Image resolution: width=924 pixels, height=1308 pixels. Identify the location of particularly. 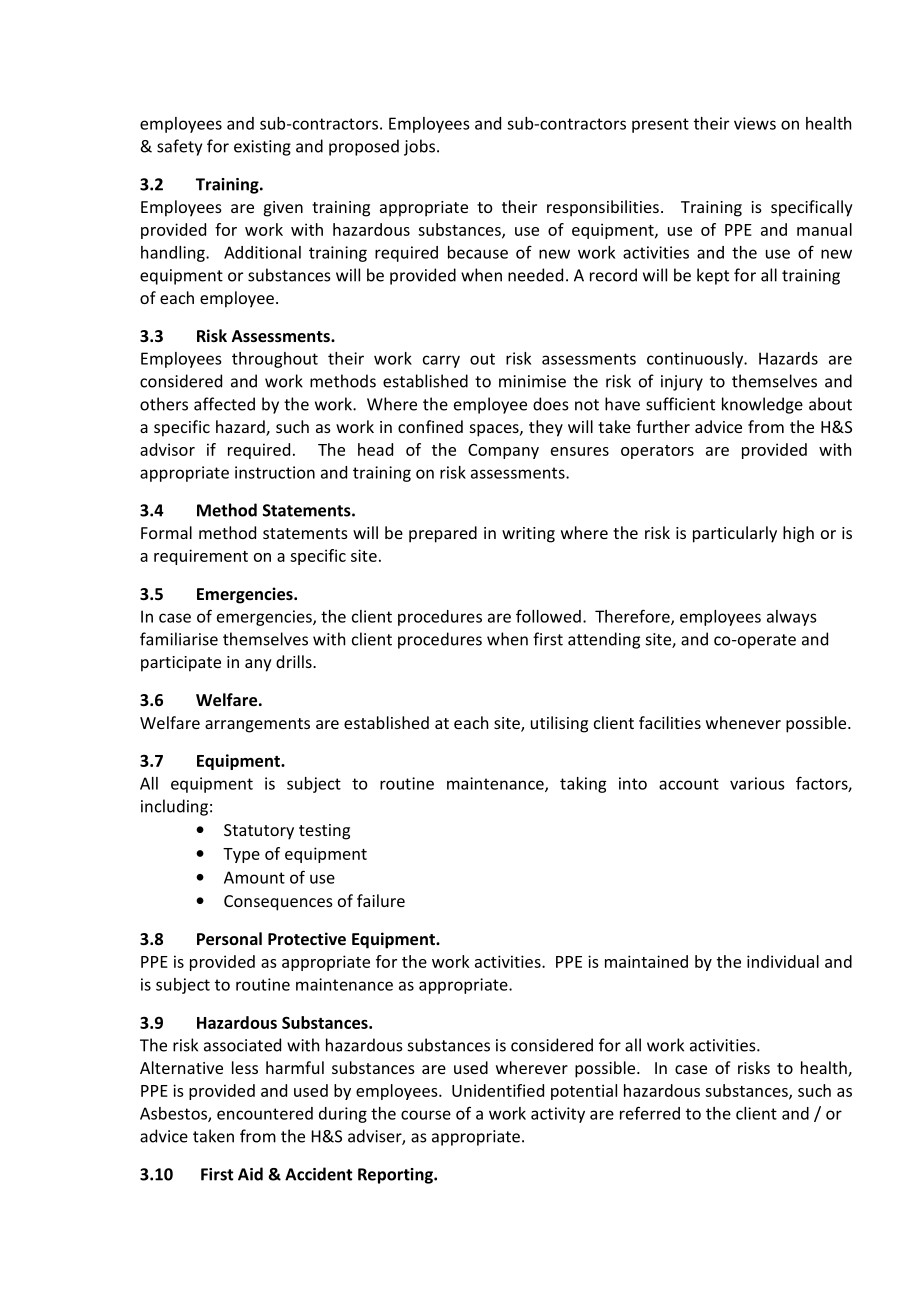
(735, 534).
